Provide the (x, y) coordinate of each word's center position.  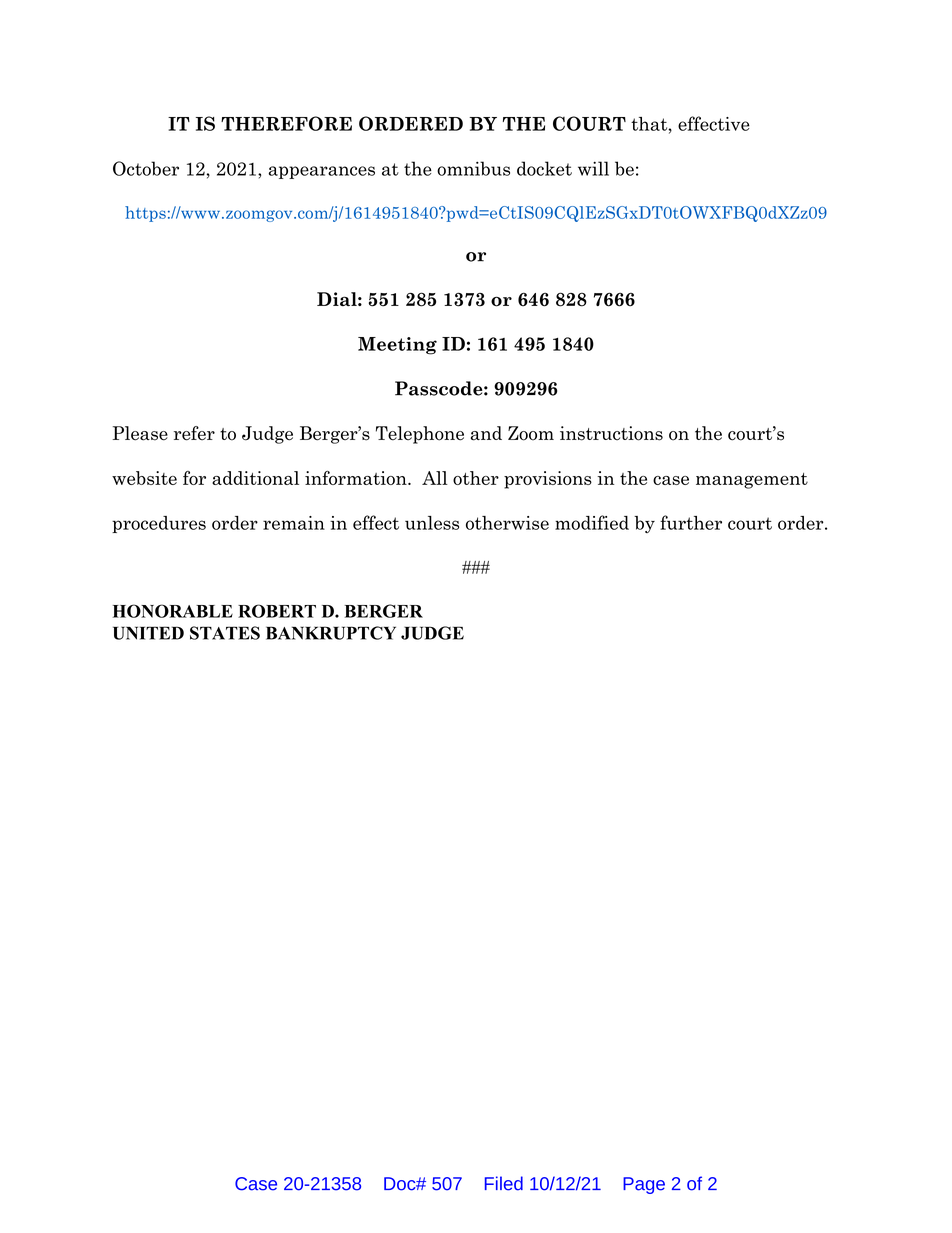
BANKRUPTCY (331, 633)
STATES (225, 633)
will (593, 168)
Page (644, 1185)
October (146, 168)
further (691, 522)
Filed (504, 1183)
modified (592, 522)
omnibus (473, 168)
